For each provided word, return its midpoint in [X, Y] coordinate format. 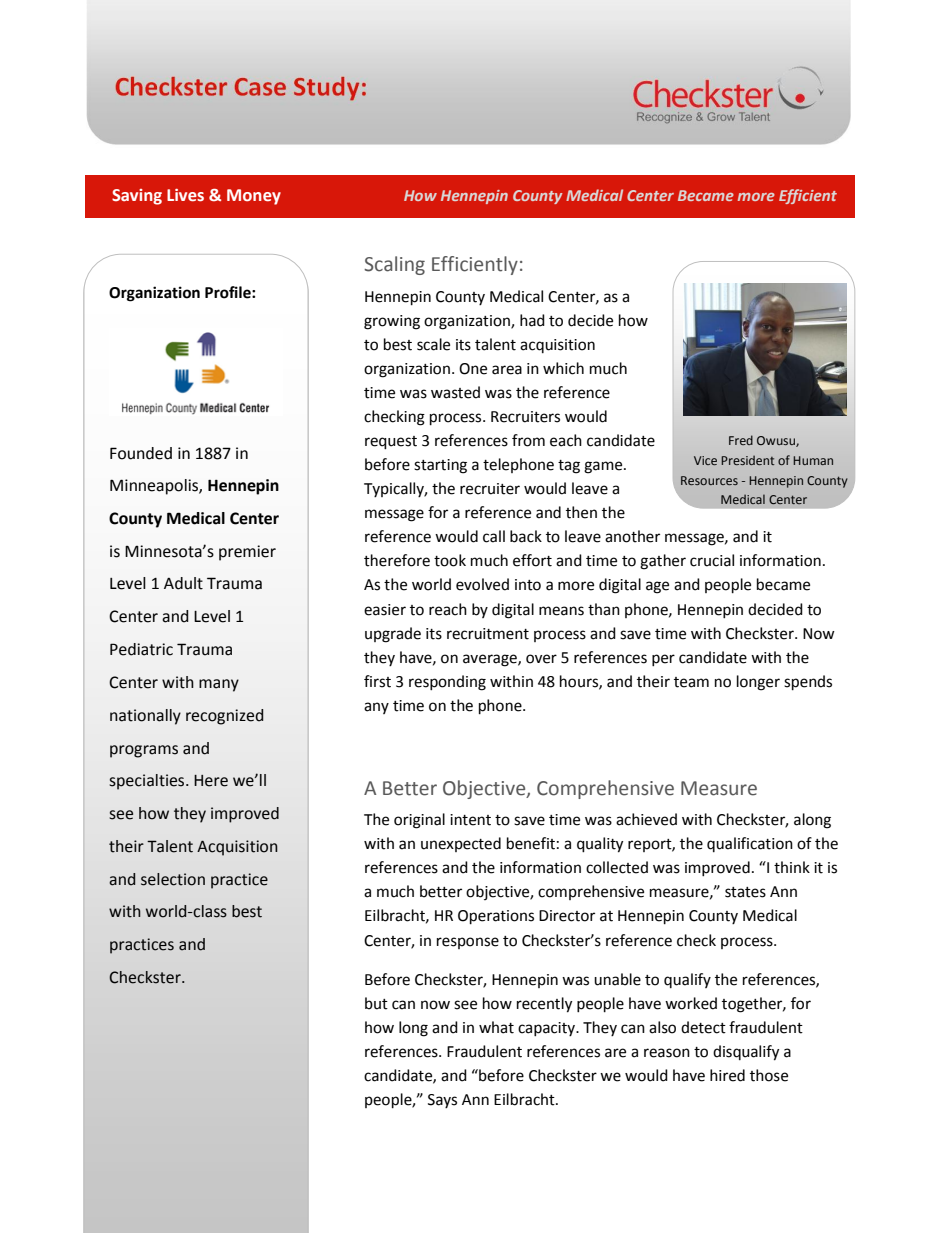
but [376, 1003]
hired [727, 1075]
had [532, 320]
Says [442, 1101]
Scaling [394, 265]
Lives [185, 195]
